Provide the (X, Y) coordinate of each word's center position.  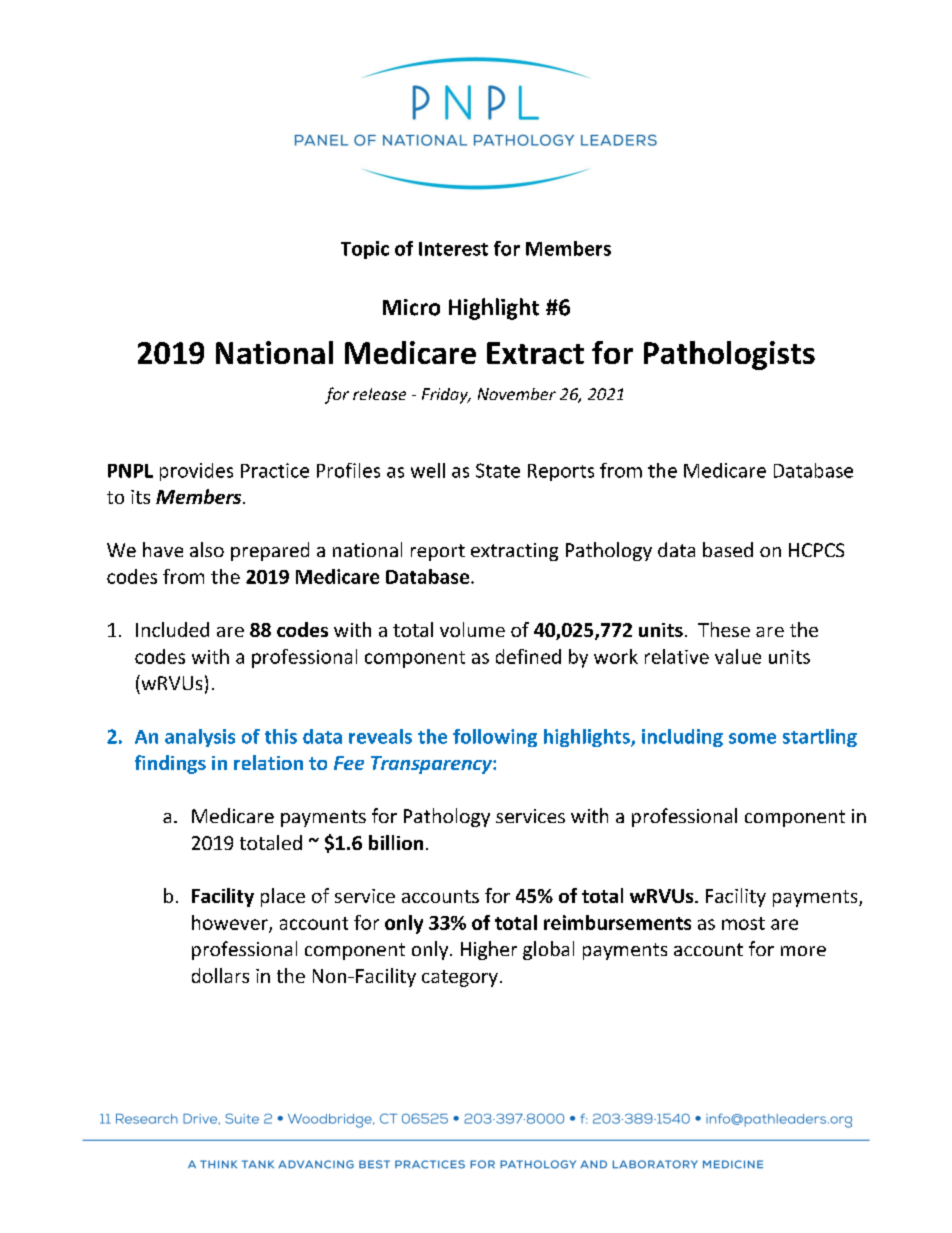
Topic (365, 250)
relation (268, 762)
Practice (275, 470)
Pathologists (729, 355)
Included (172, 629)
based (728, 549)
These (724, 629)
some (752, 738)
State (498, 470)
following (495, 738)
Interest (453, 249)
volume (472, 629)
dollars (220, 975)
